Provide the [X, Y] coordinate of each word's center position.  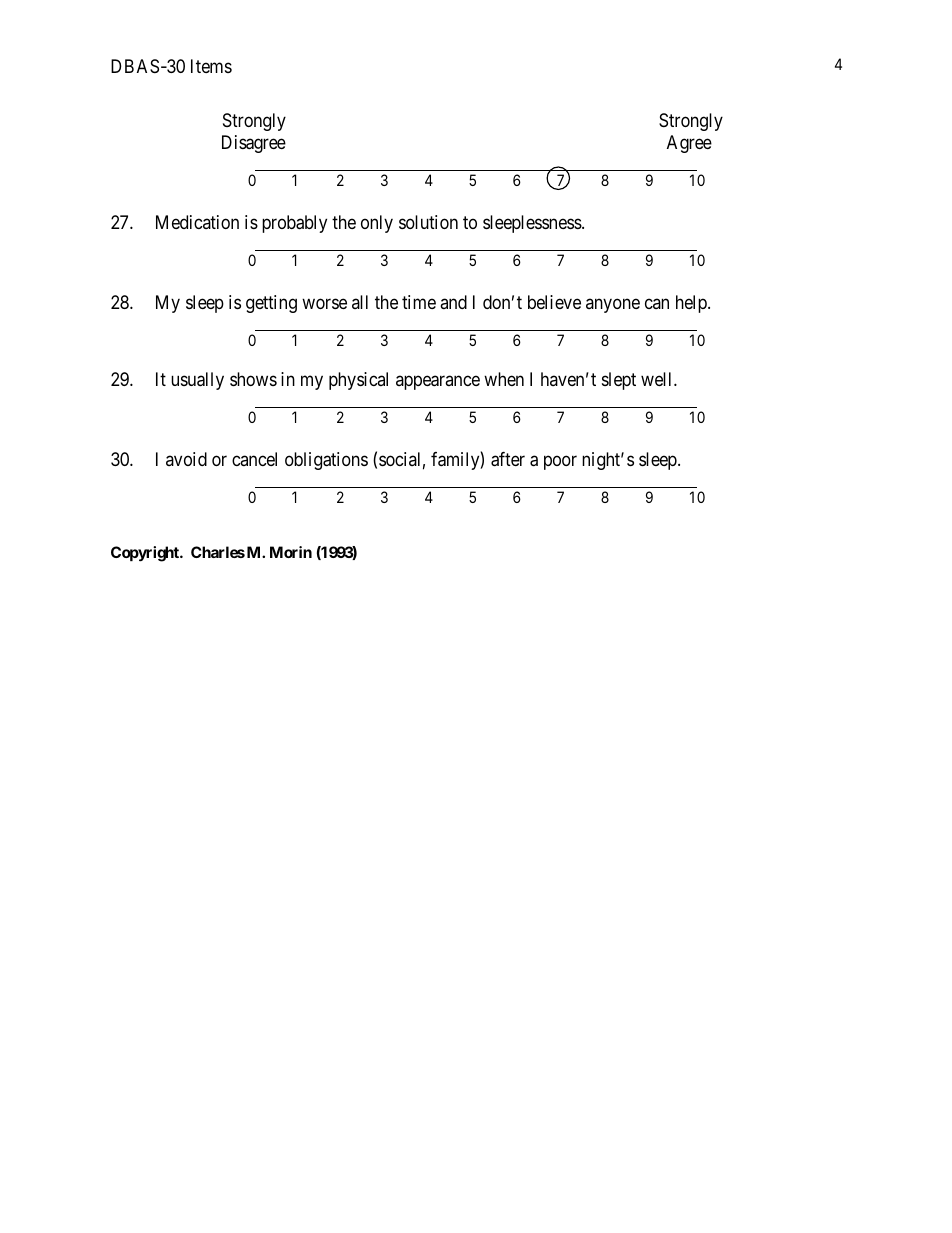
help [692, 304]
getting [271, 304]
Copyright [146, 554]
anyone [613, 306]
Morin [291, 552]
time [419, 302]
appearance [438, 382]
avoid [186, 459]
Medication [197, 222]
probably [294, 224]
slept [619, 381]
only [377, 224]
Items [211, 66]
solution [428, 222]
